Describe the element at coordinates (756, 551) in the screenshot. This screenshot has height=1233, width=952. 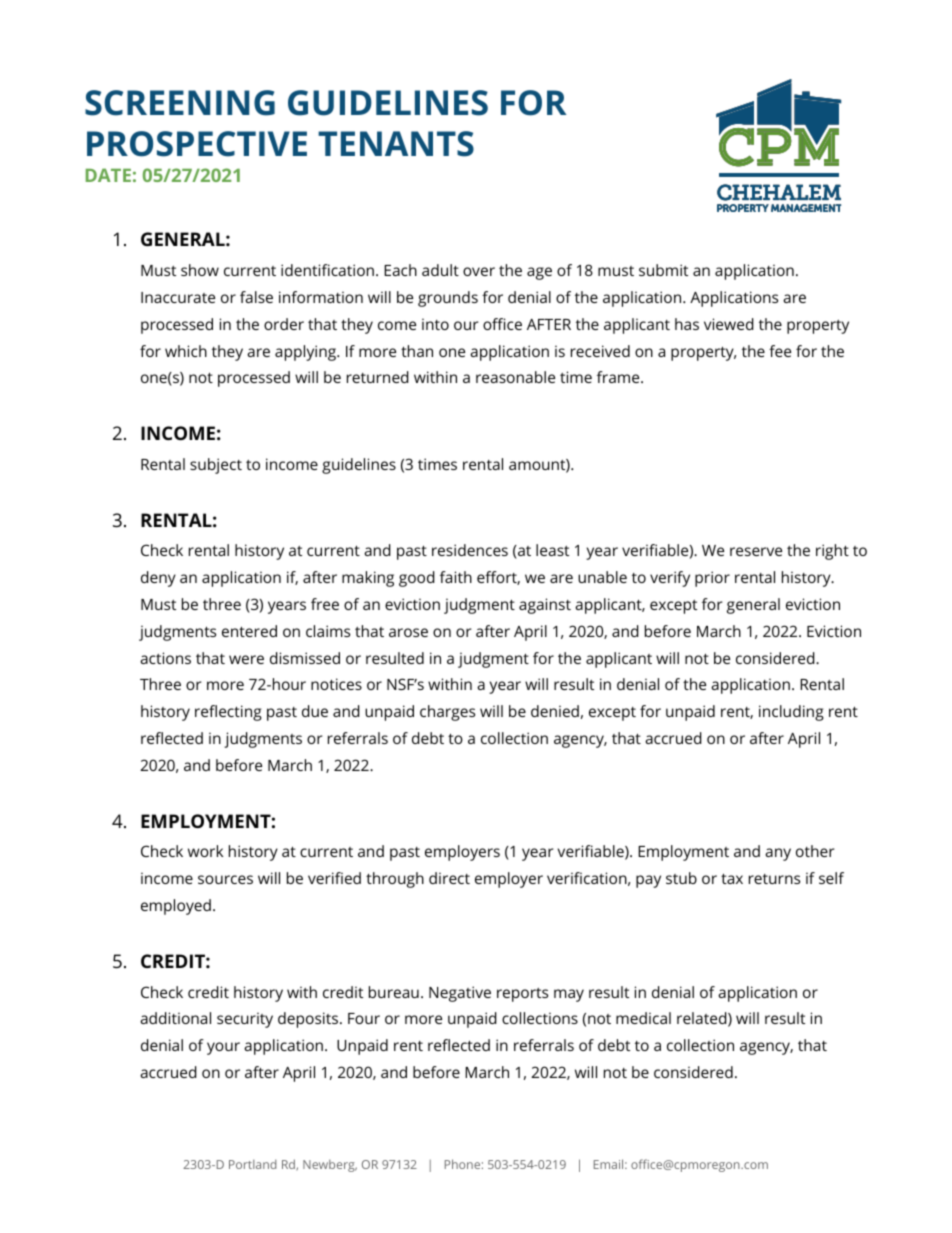
I see `reserve` at that location.
